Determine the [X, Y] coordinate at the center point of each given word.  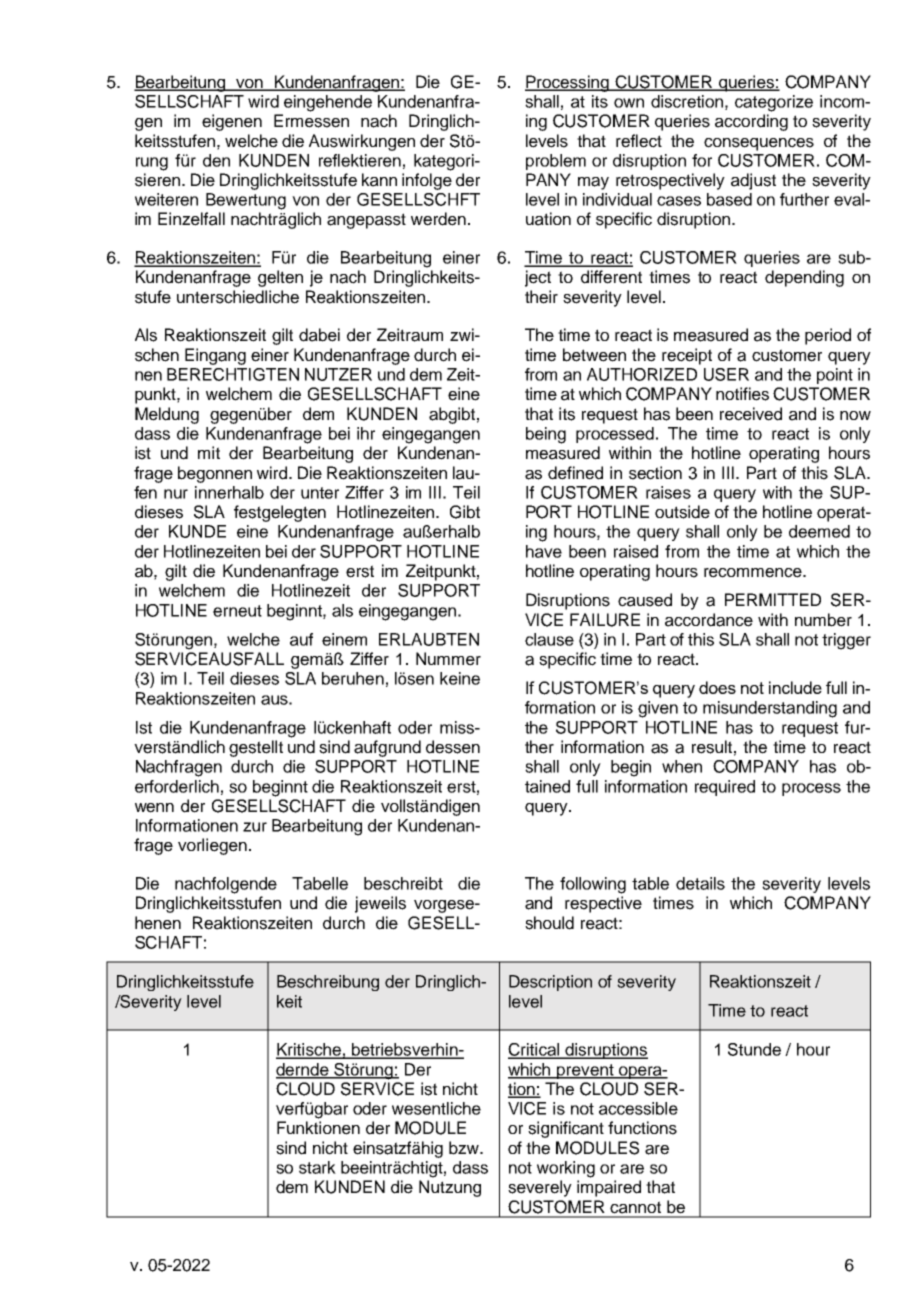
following [593, 885]
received [751, 414]
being [546, 435]
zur [255, 827]
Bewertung [246, 201]
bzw [465, 1148]
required [725, 788]
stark [317, 1167]
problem [556, 162]
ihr [366, 433]
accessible [638, 1108]
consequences [759, 144]
